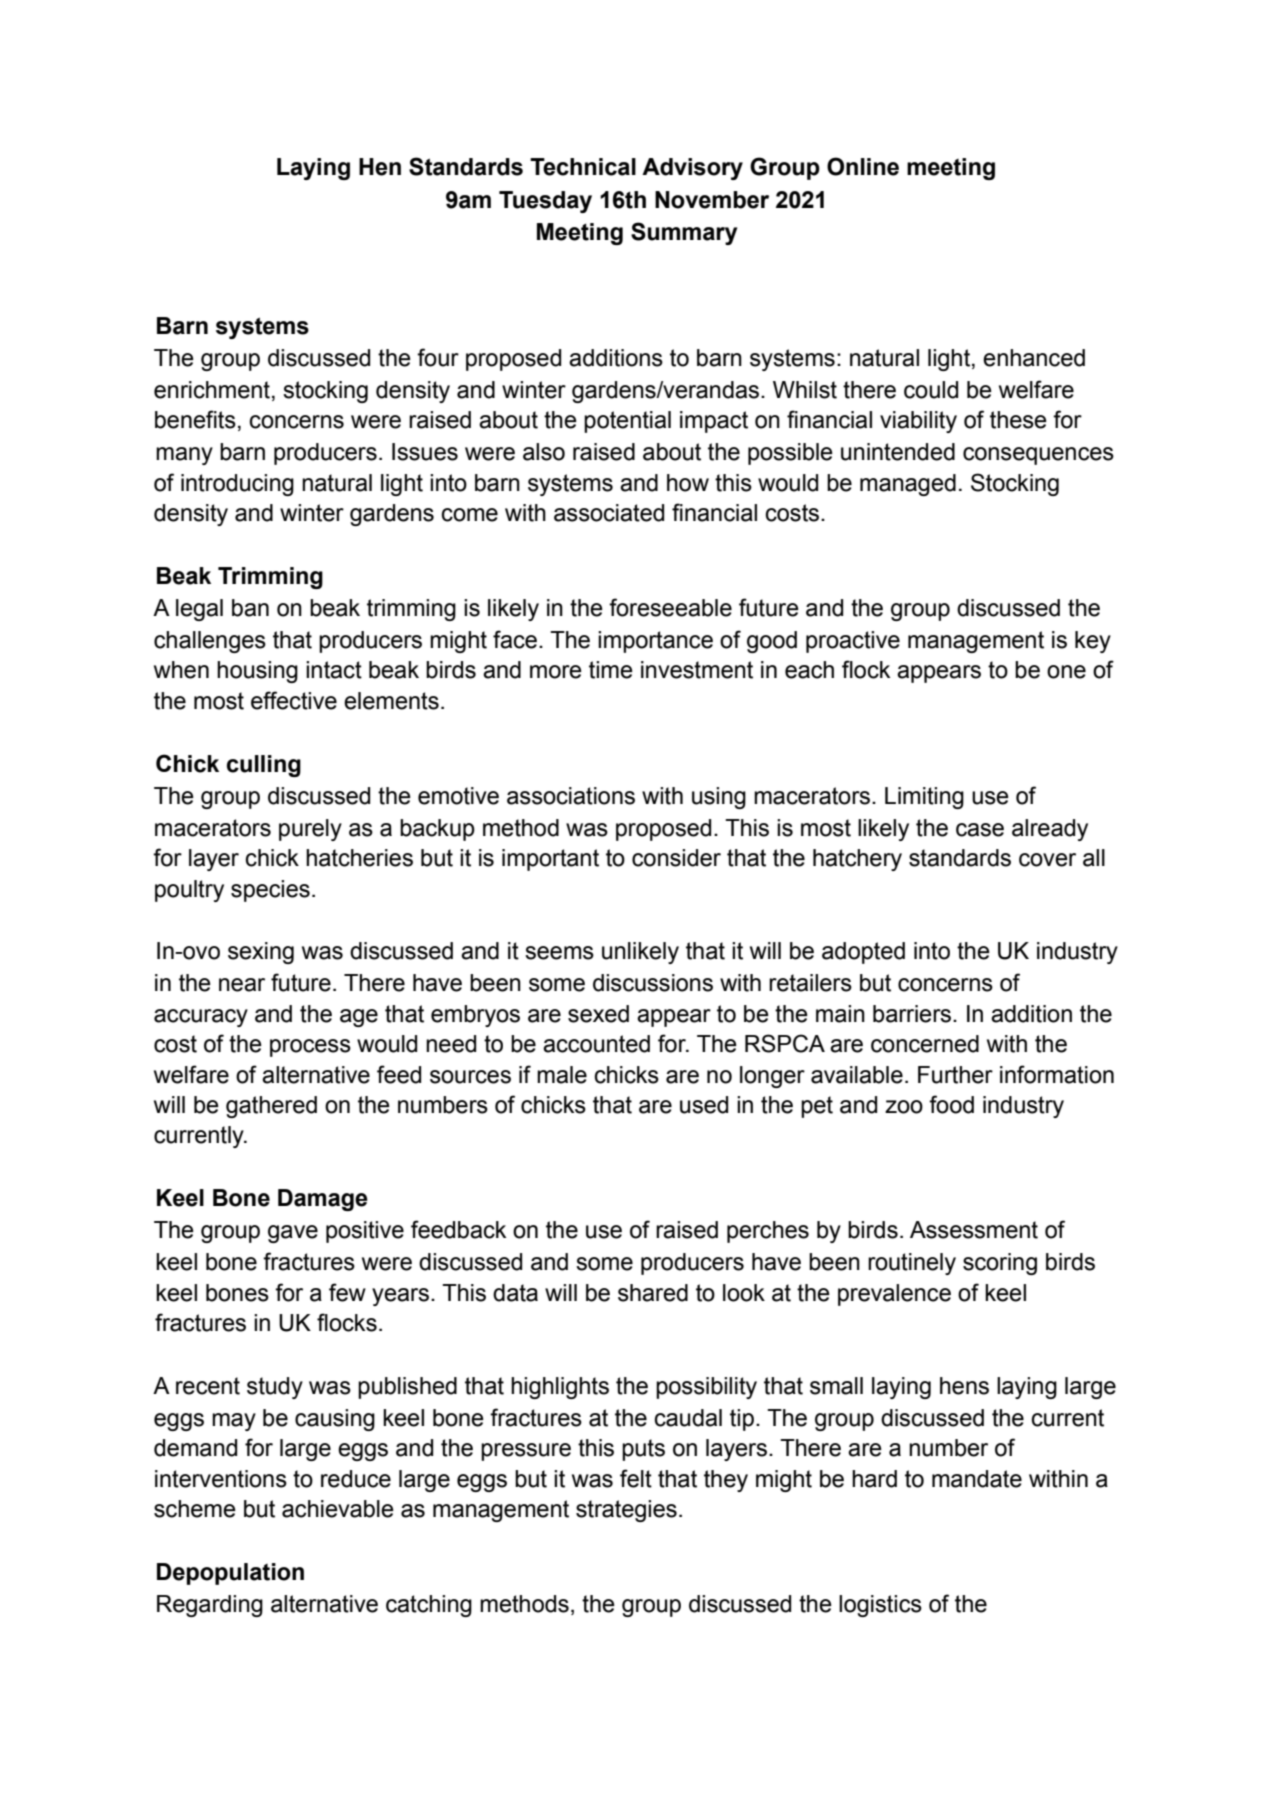  What do you see at coordinates (611, 670) in the screenshot?
I see `time` at bounding box center [611, 670].
